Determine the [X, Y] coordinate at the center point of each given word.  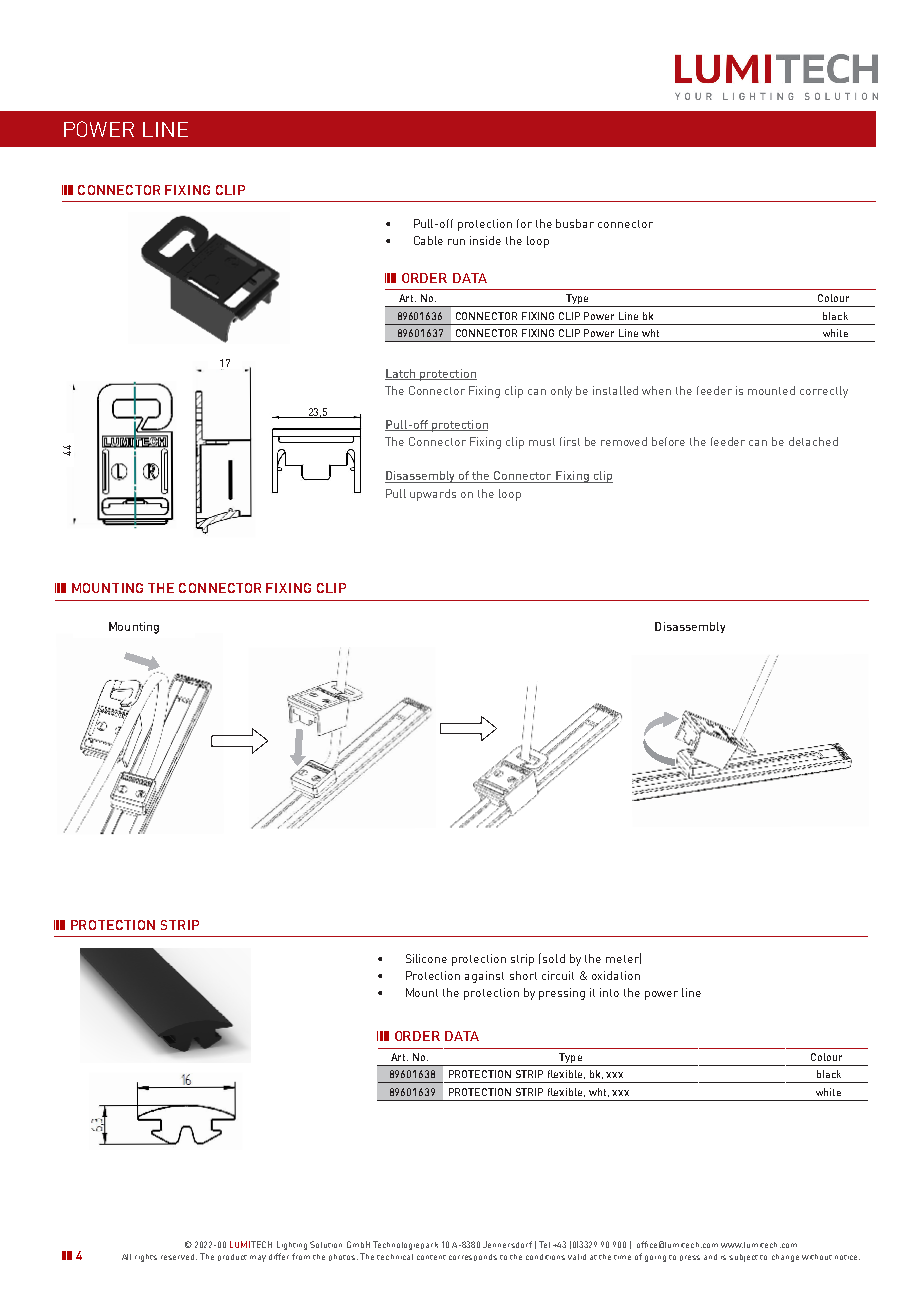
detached [813, 441]
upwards [433, 495]
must [542, 442]
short [523, 975]
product [232, 1257]
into [609, 992]
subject [743, 1258]
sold [554, 958]
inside [485, 240]
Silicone [426, 958]
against [484, 977]
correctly [824, 392]
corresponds [473, 1257]
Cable [428, 240]
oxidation [616, 975]
